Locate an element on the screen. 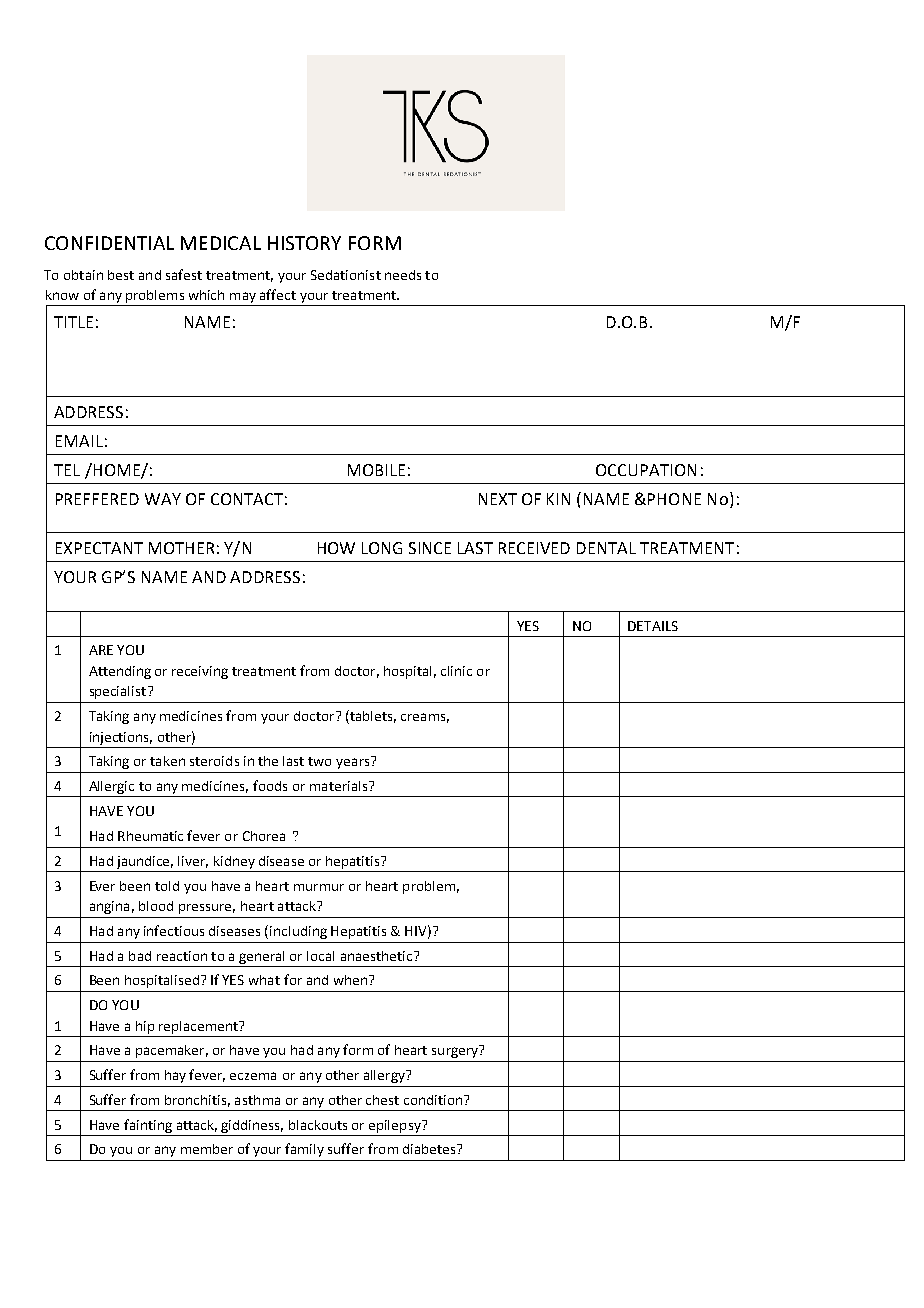  materials is located at coordinates (340, 786).
